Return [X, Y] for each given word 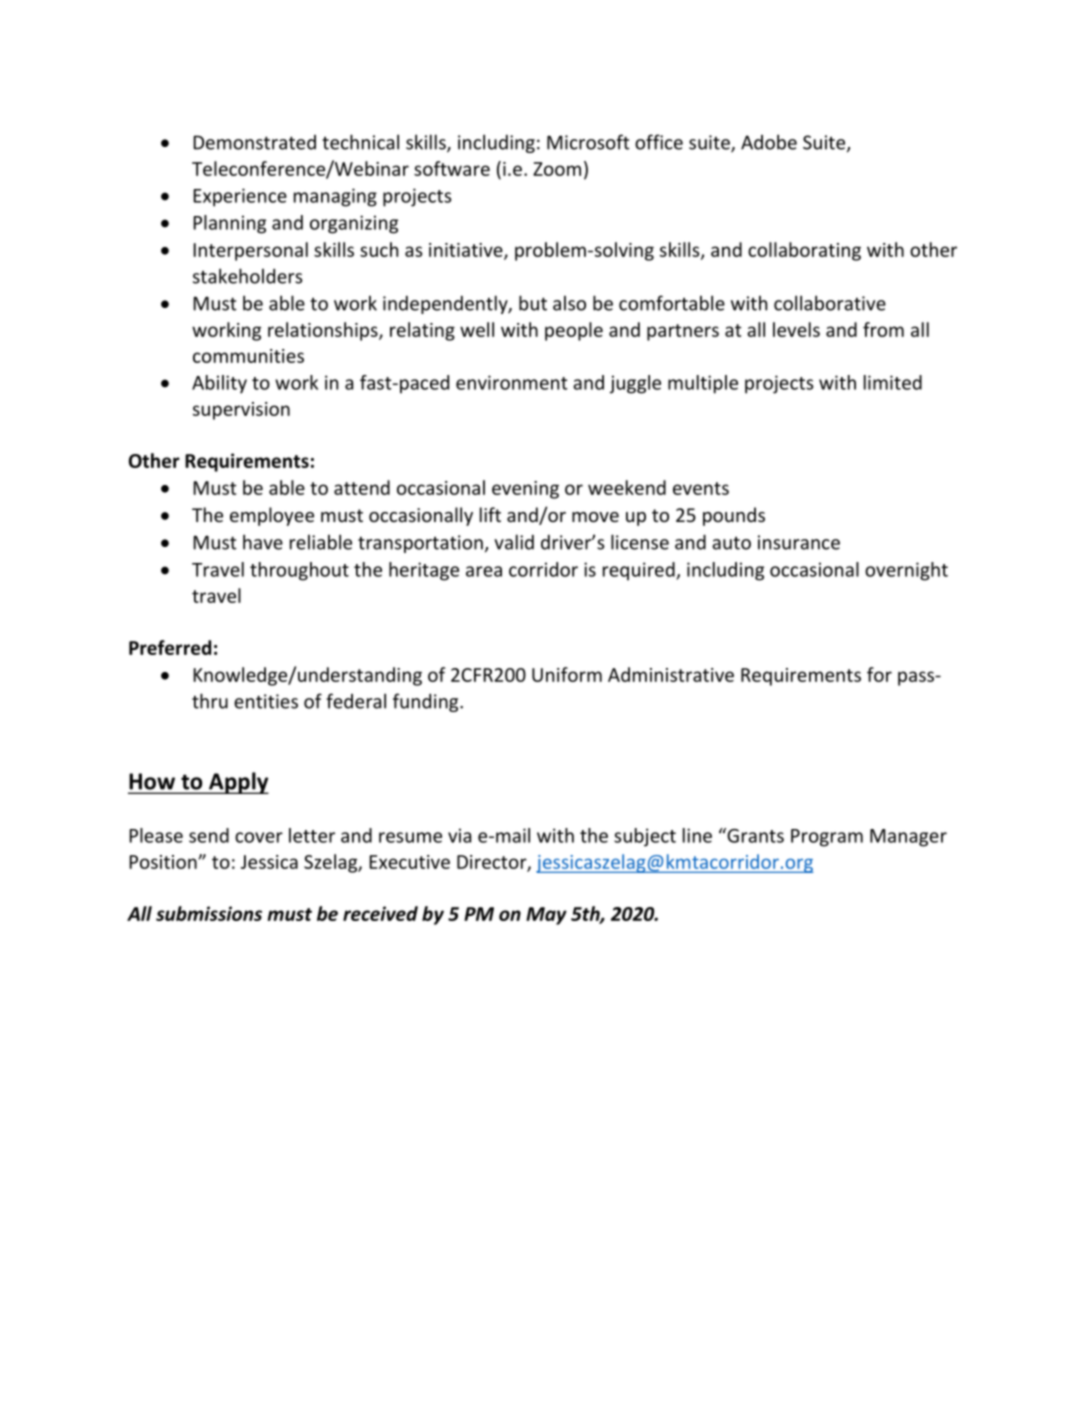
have [263, 542]
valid [514, 542]
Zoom [557, 169]
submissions [209, 913]
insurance [799, 542]
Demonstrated [254, 142]
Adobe [769, 142]
